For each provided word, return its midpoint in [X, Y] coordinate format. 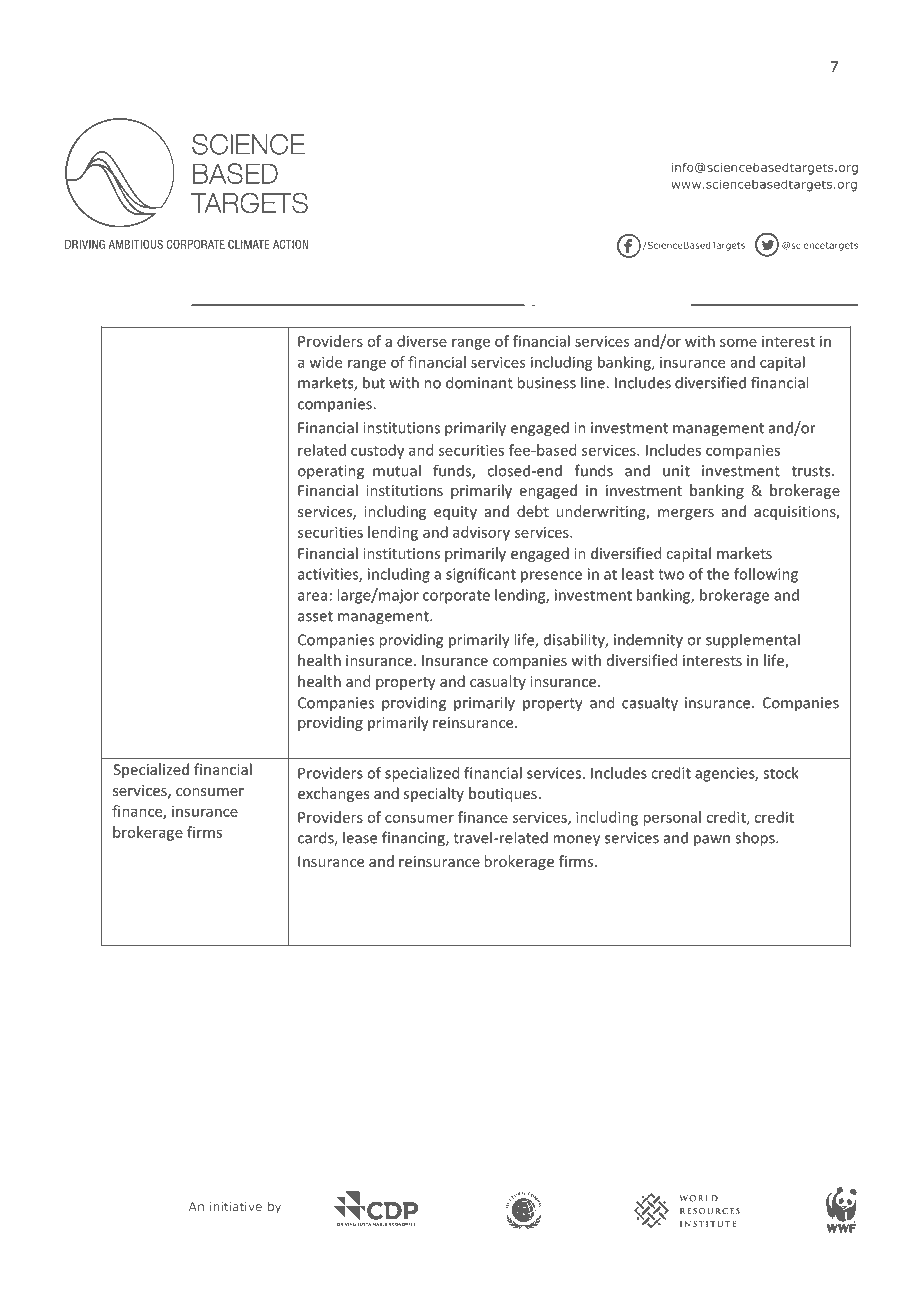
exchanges [333, 794]
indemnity [648, 640]
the [718, 574]
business [546, 382]
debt [533, 511]
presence [551, 577]
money [576, 841]
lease [360, 837]
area [312, 596]
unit [676, 471]
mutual [397, 470]
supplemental [753, 641]
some [738, 342]
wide [325, 362]
